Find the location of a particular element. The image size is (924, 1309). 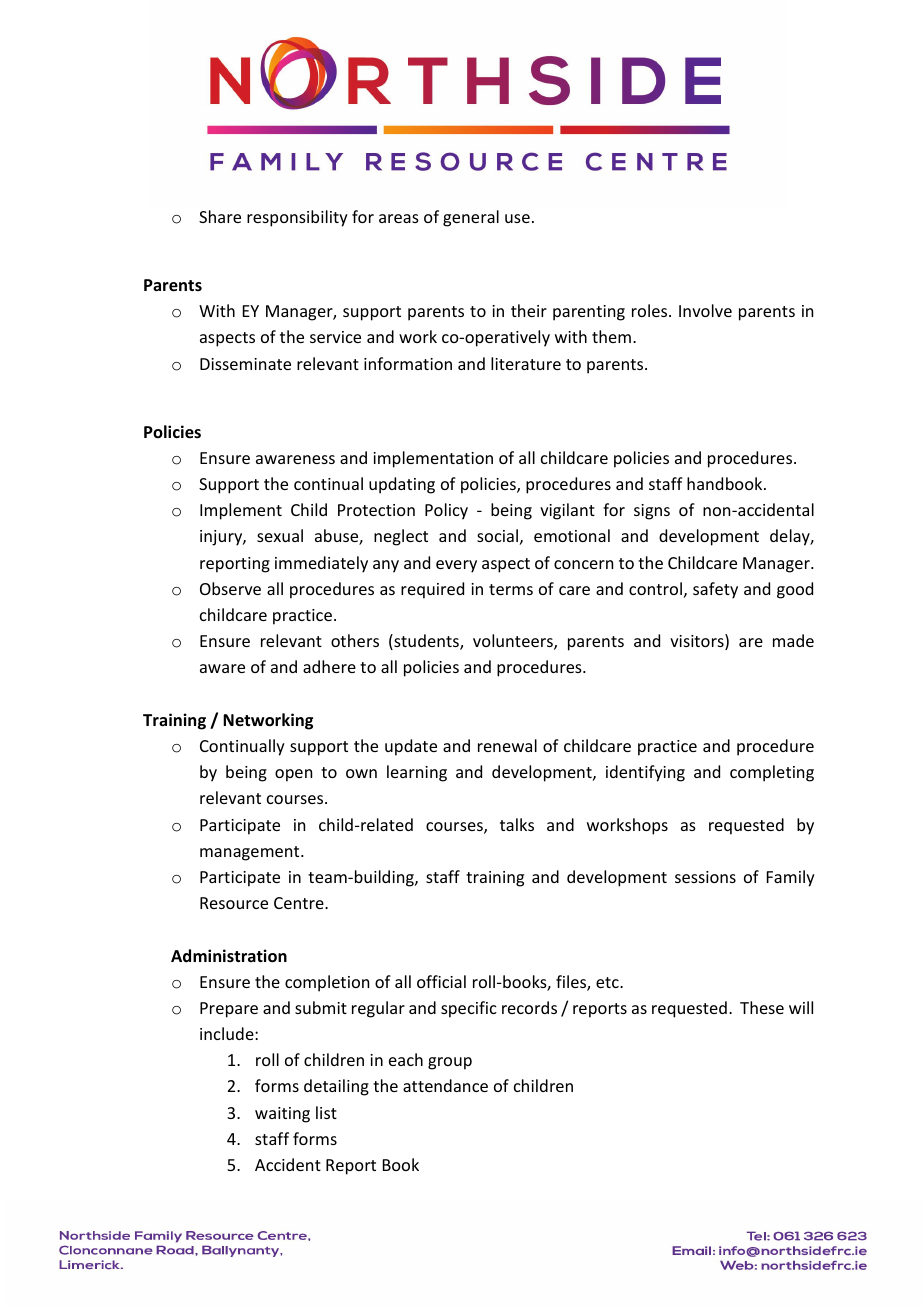

open is located at coordinates (293, 775).
